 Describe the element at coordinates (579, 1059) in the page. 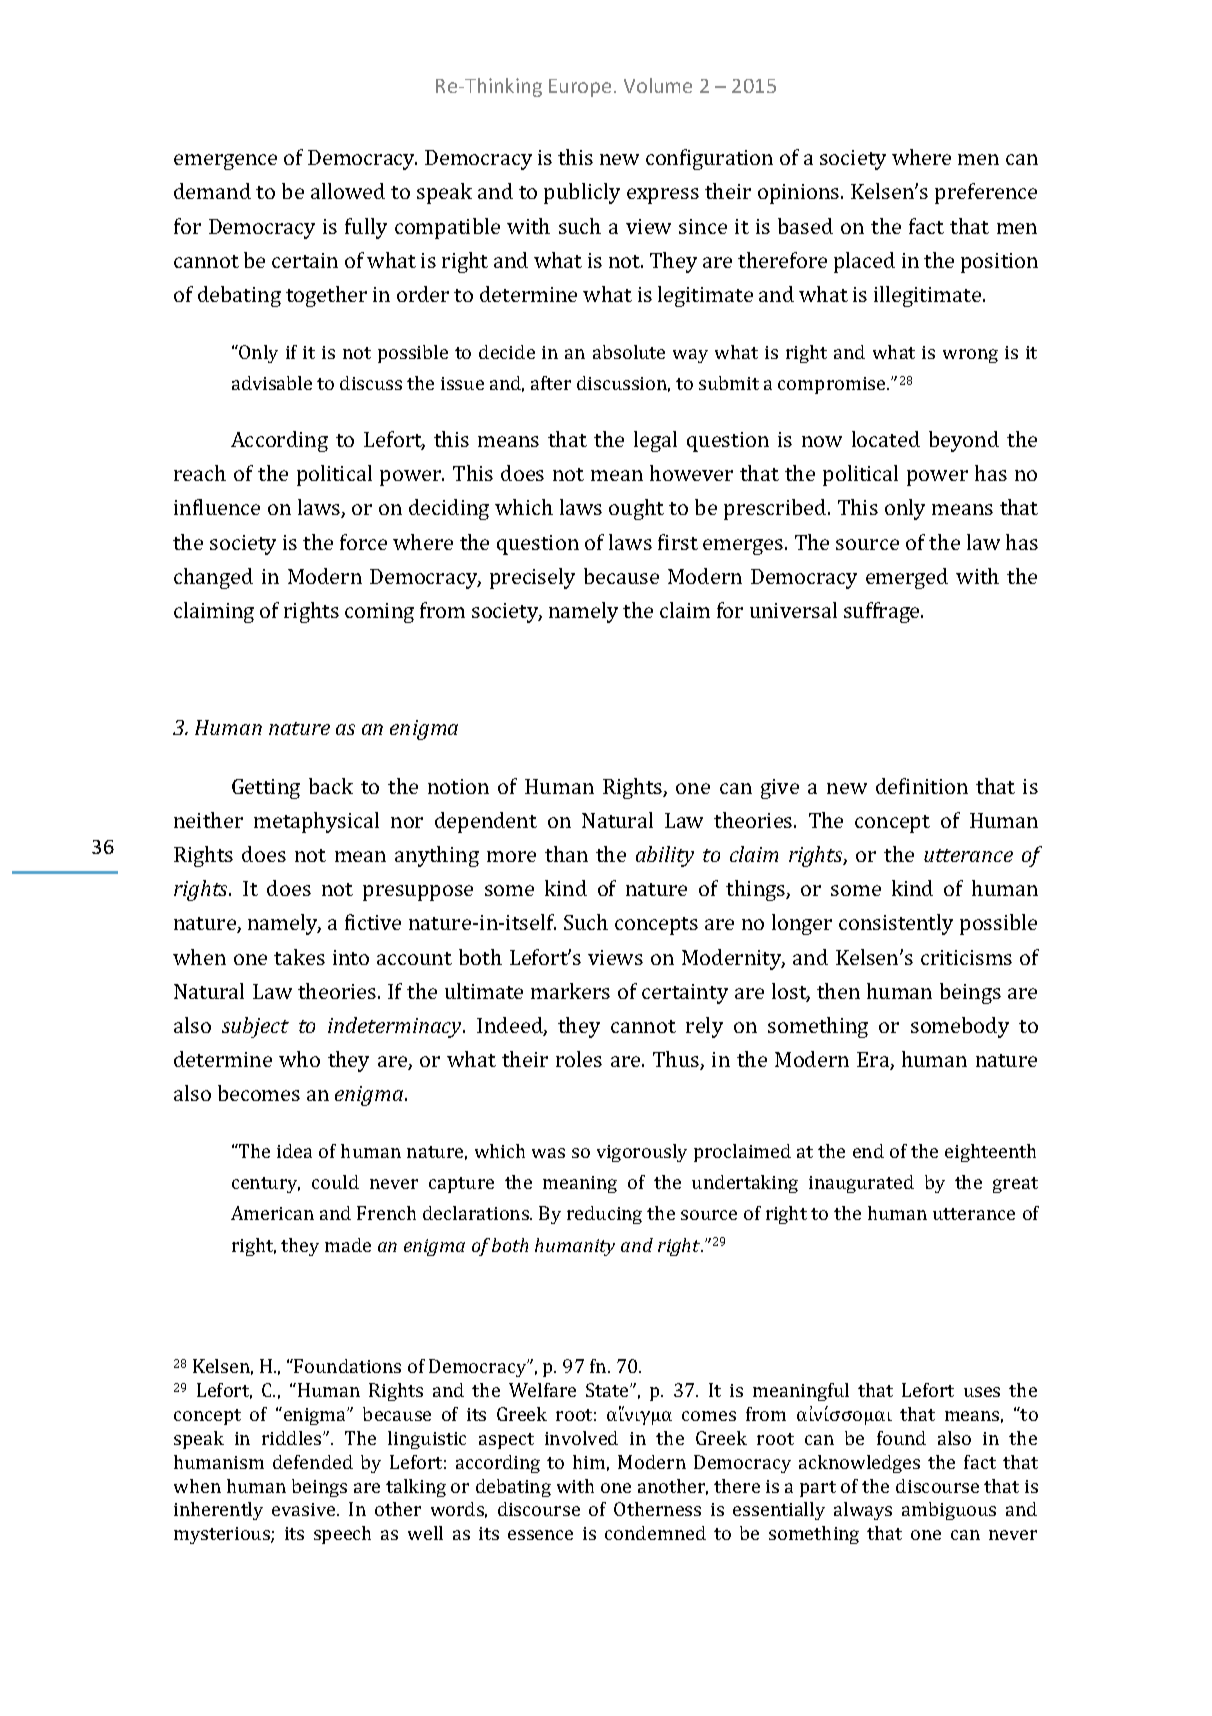

I see `roles` at that location.
